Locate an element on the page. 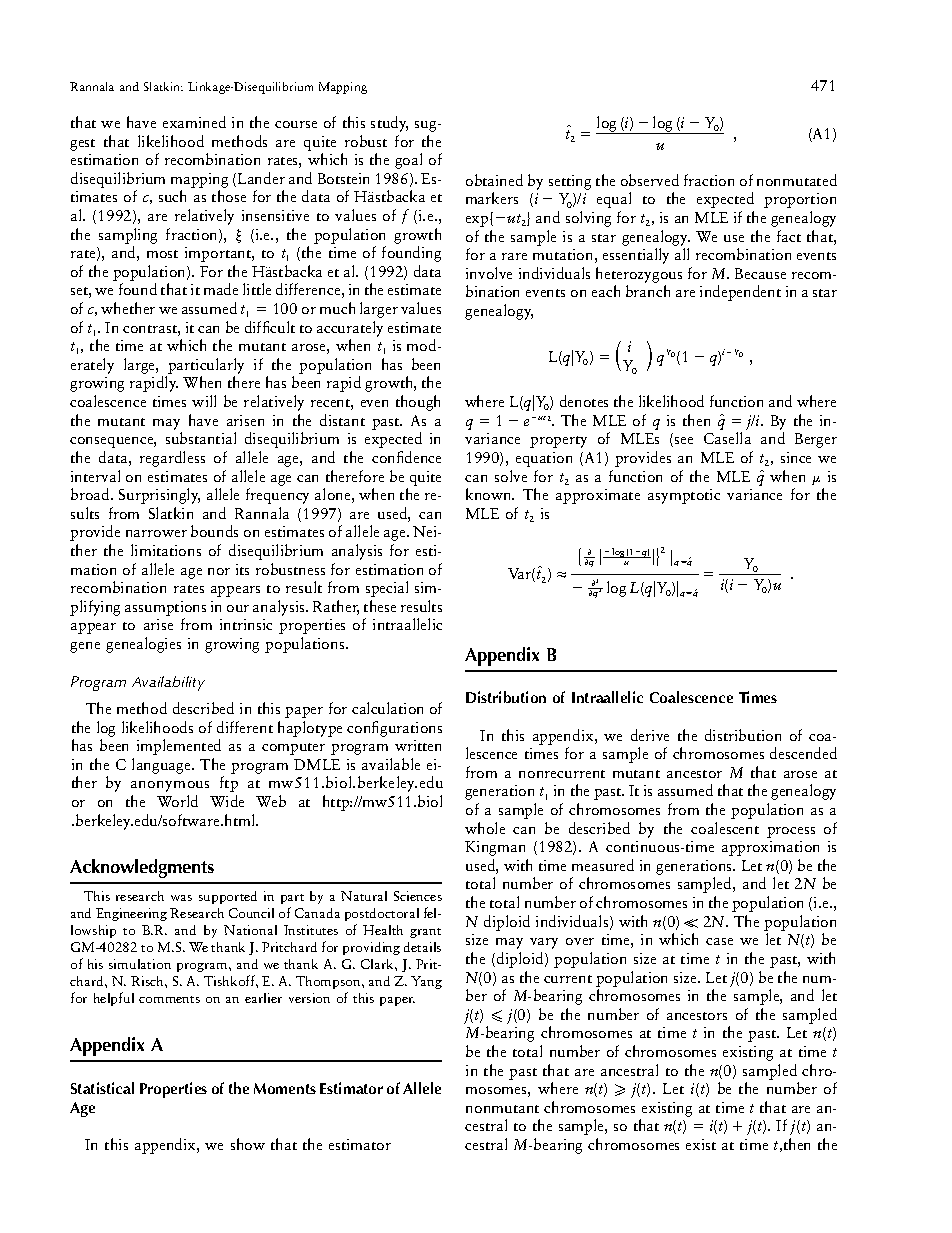  was is located at coordinates (181, 898).
